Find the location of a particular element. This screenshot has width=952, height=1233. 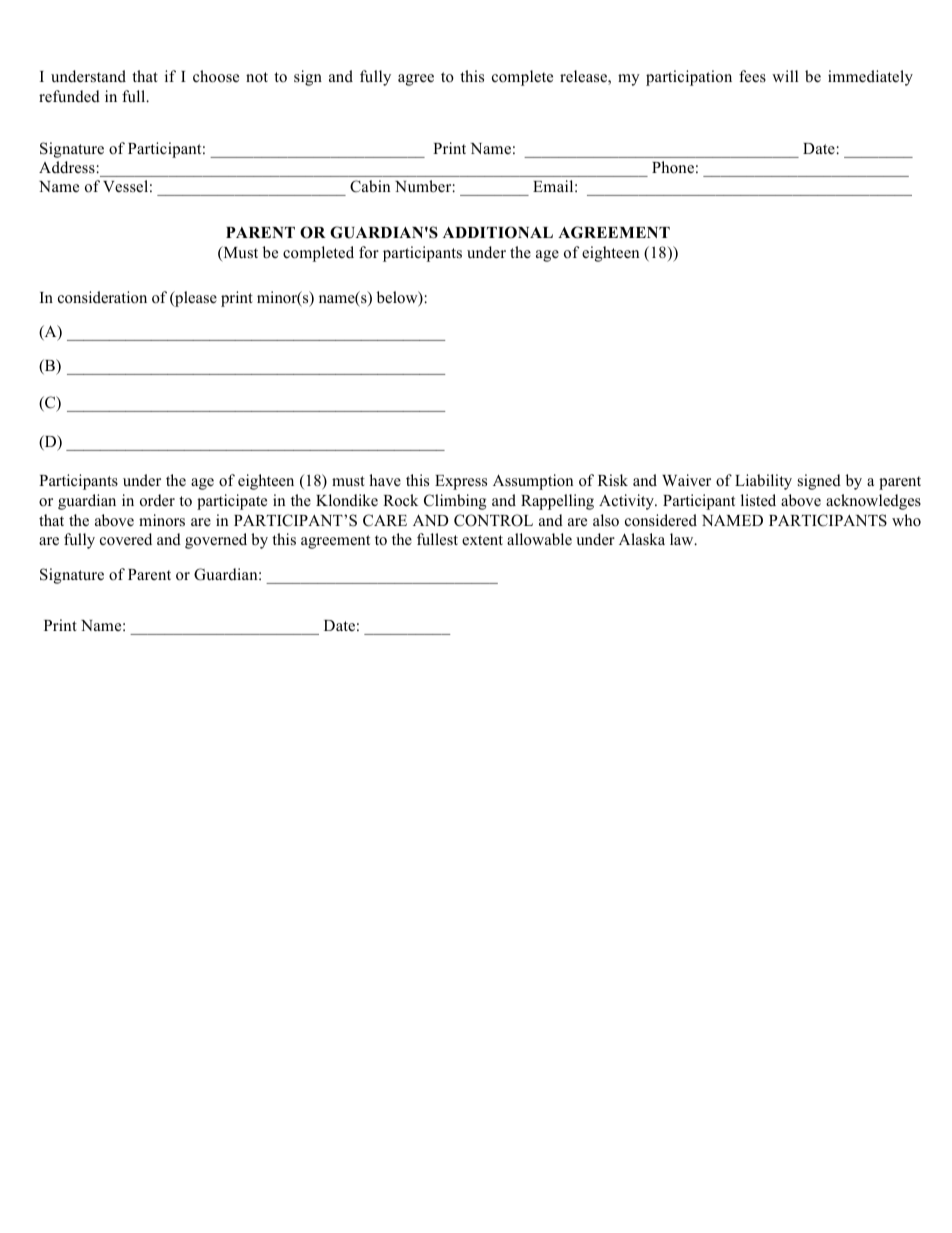

for is located at coordinates (369, 252).
